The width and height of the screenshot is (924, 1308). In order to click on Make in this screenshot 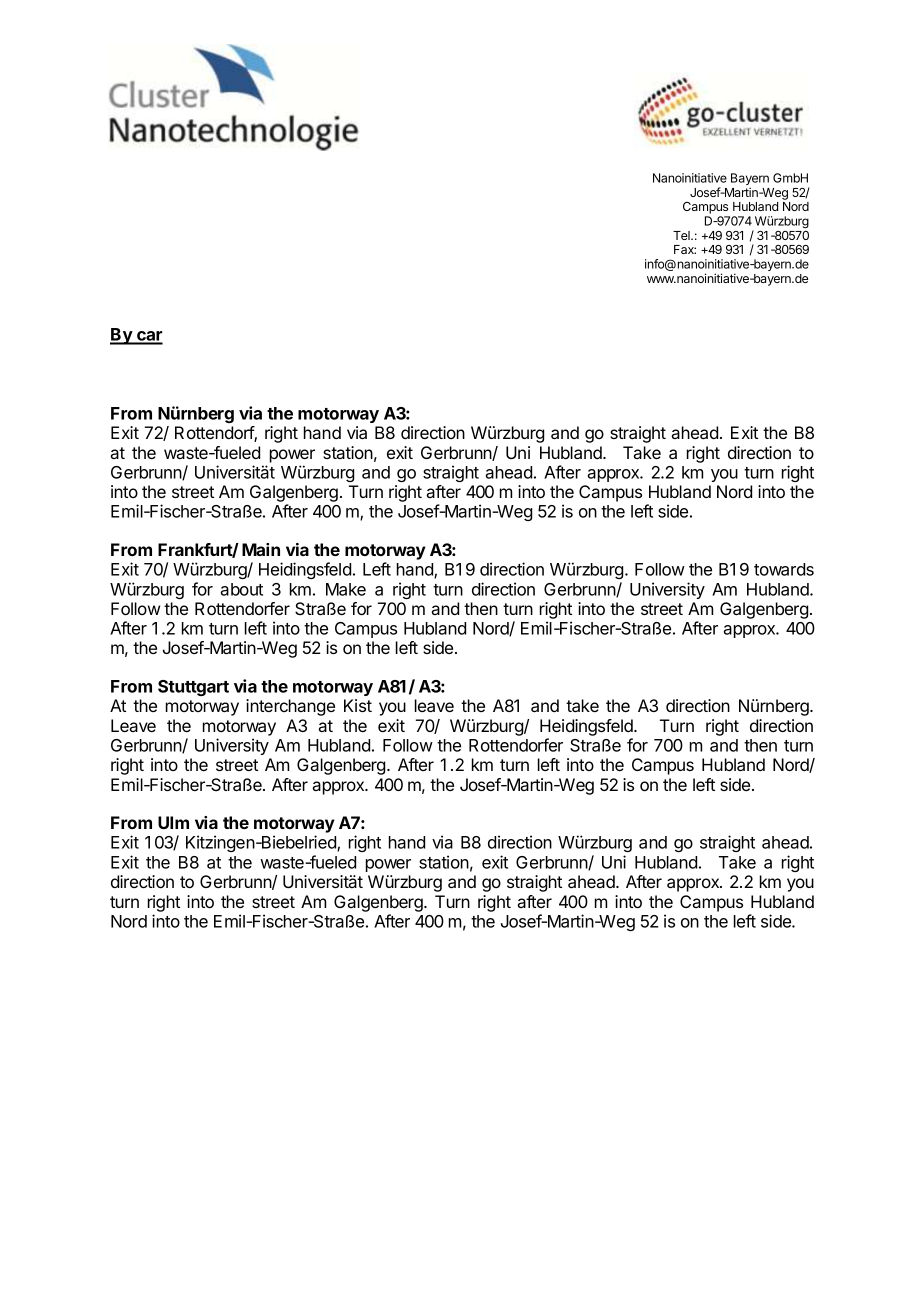, I will do `click(346, 589)`.
